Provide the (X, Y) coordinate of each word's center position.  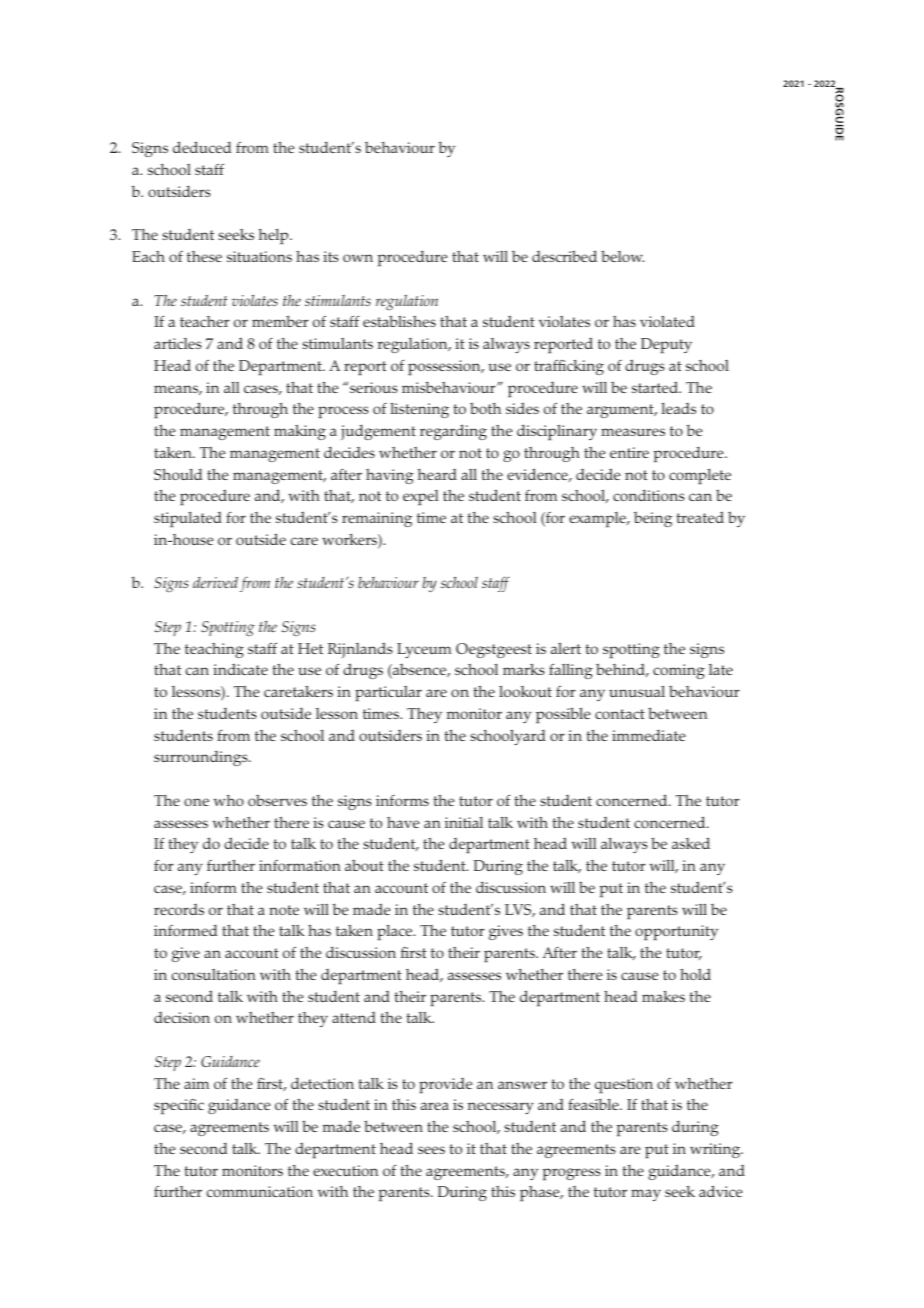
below (622, 256)
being (653, 519)
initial (464, 822)
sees (431, 1150)
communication (260, 1191)
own (358, 258)
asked (691, 843)
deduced (202, 147)
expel (421, 498)
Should (178, 474)
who (229, 800)
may (646, 1195)
